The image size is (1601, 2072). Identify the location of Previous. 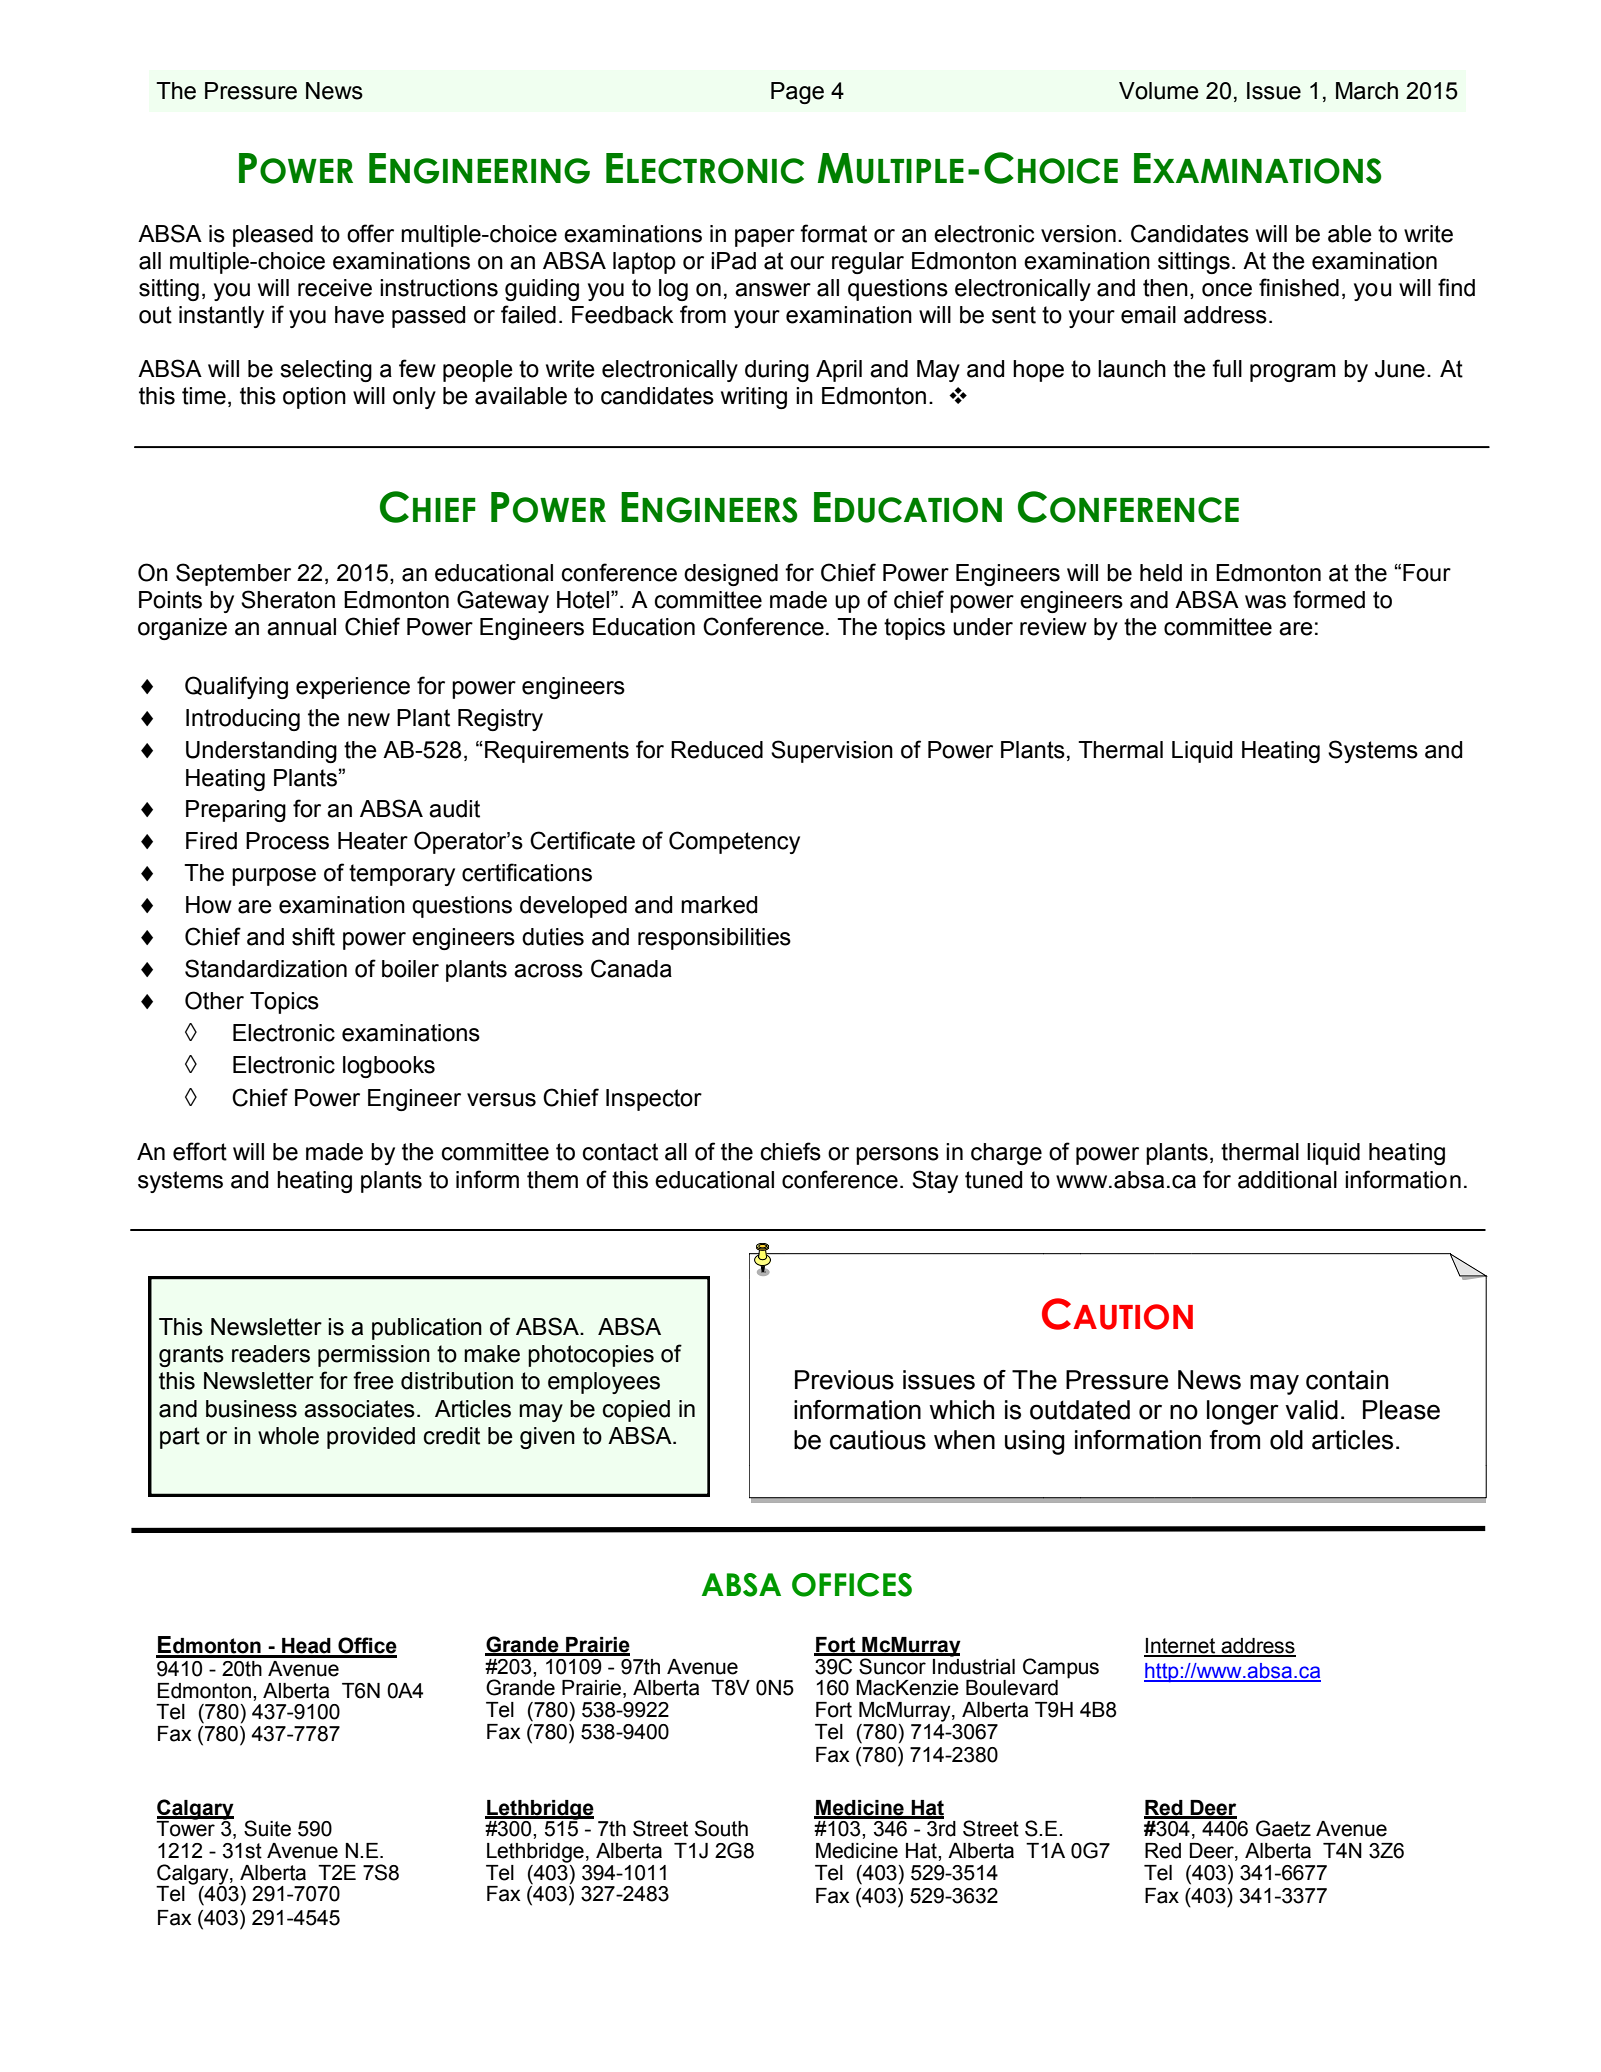
(844, 1380).
